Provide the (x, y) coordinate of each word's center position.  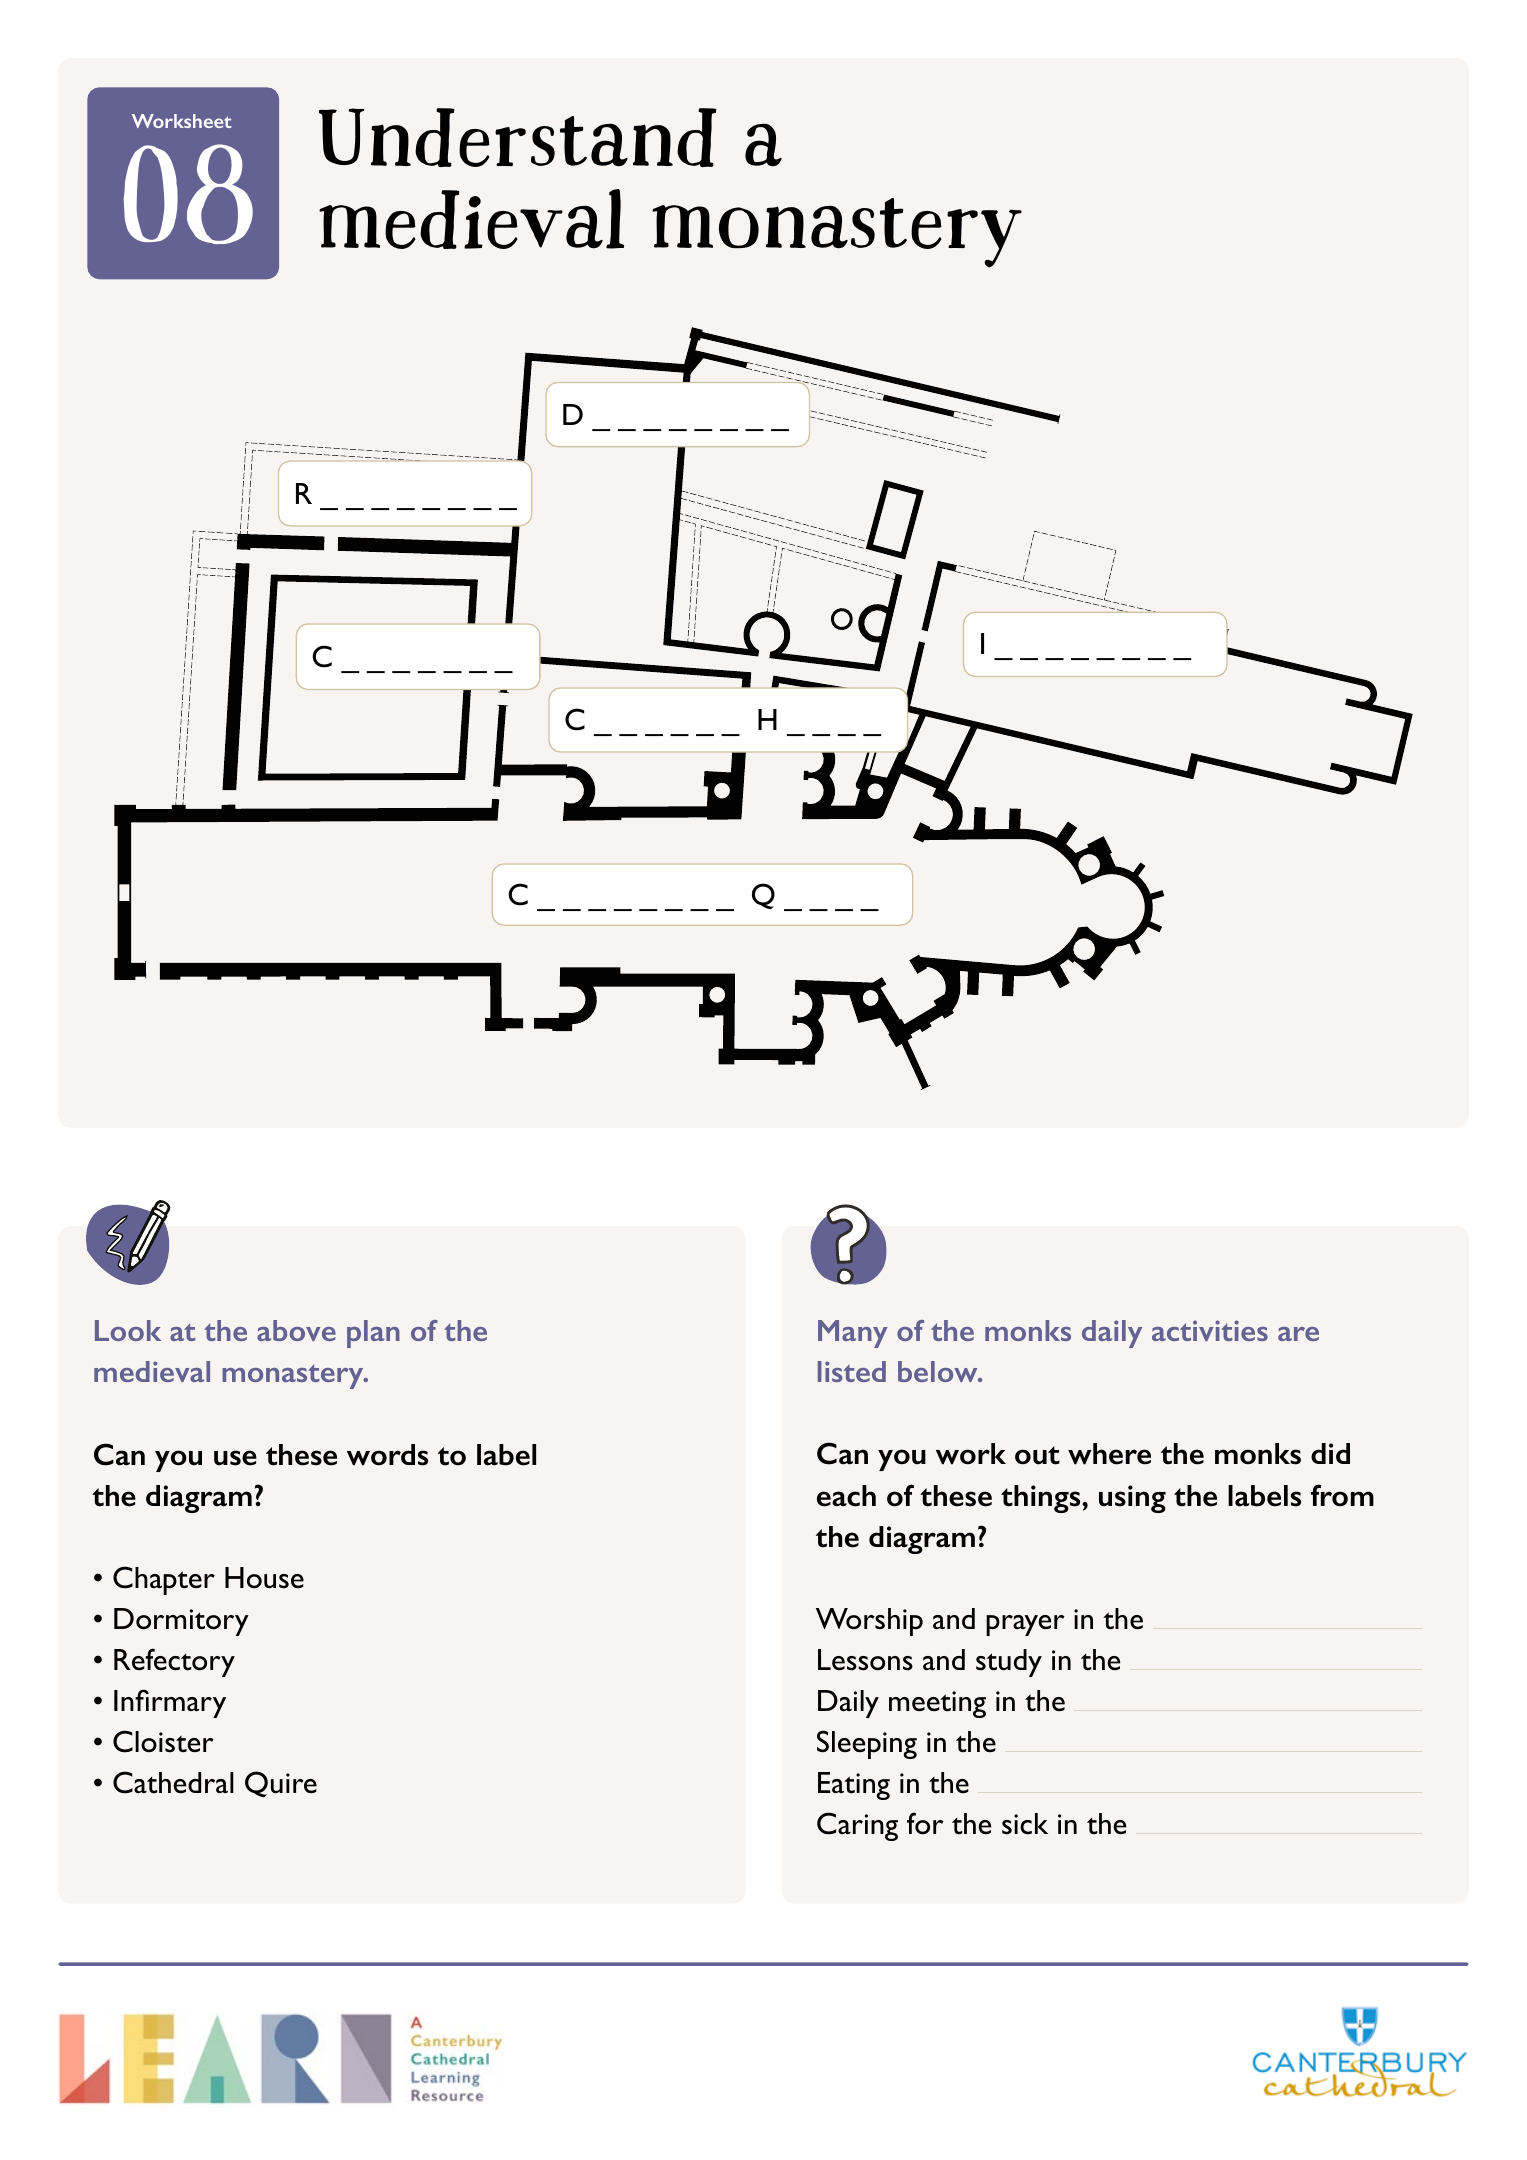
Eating (854, 1786)
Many (853, 1334)
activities (1210, 1330)
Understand (518, 137)
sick (1025, 1824)
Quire (281, 1784)
